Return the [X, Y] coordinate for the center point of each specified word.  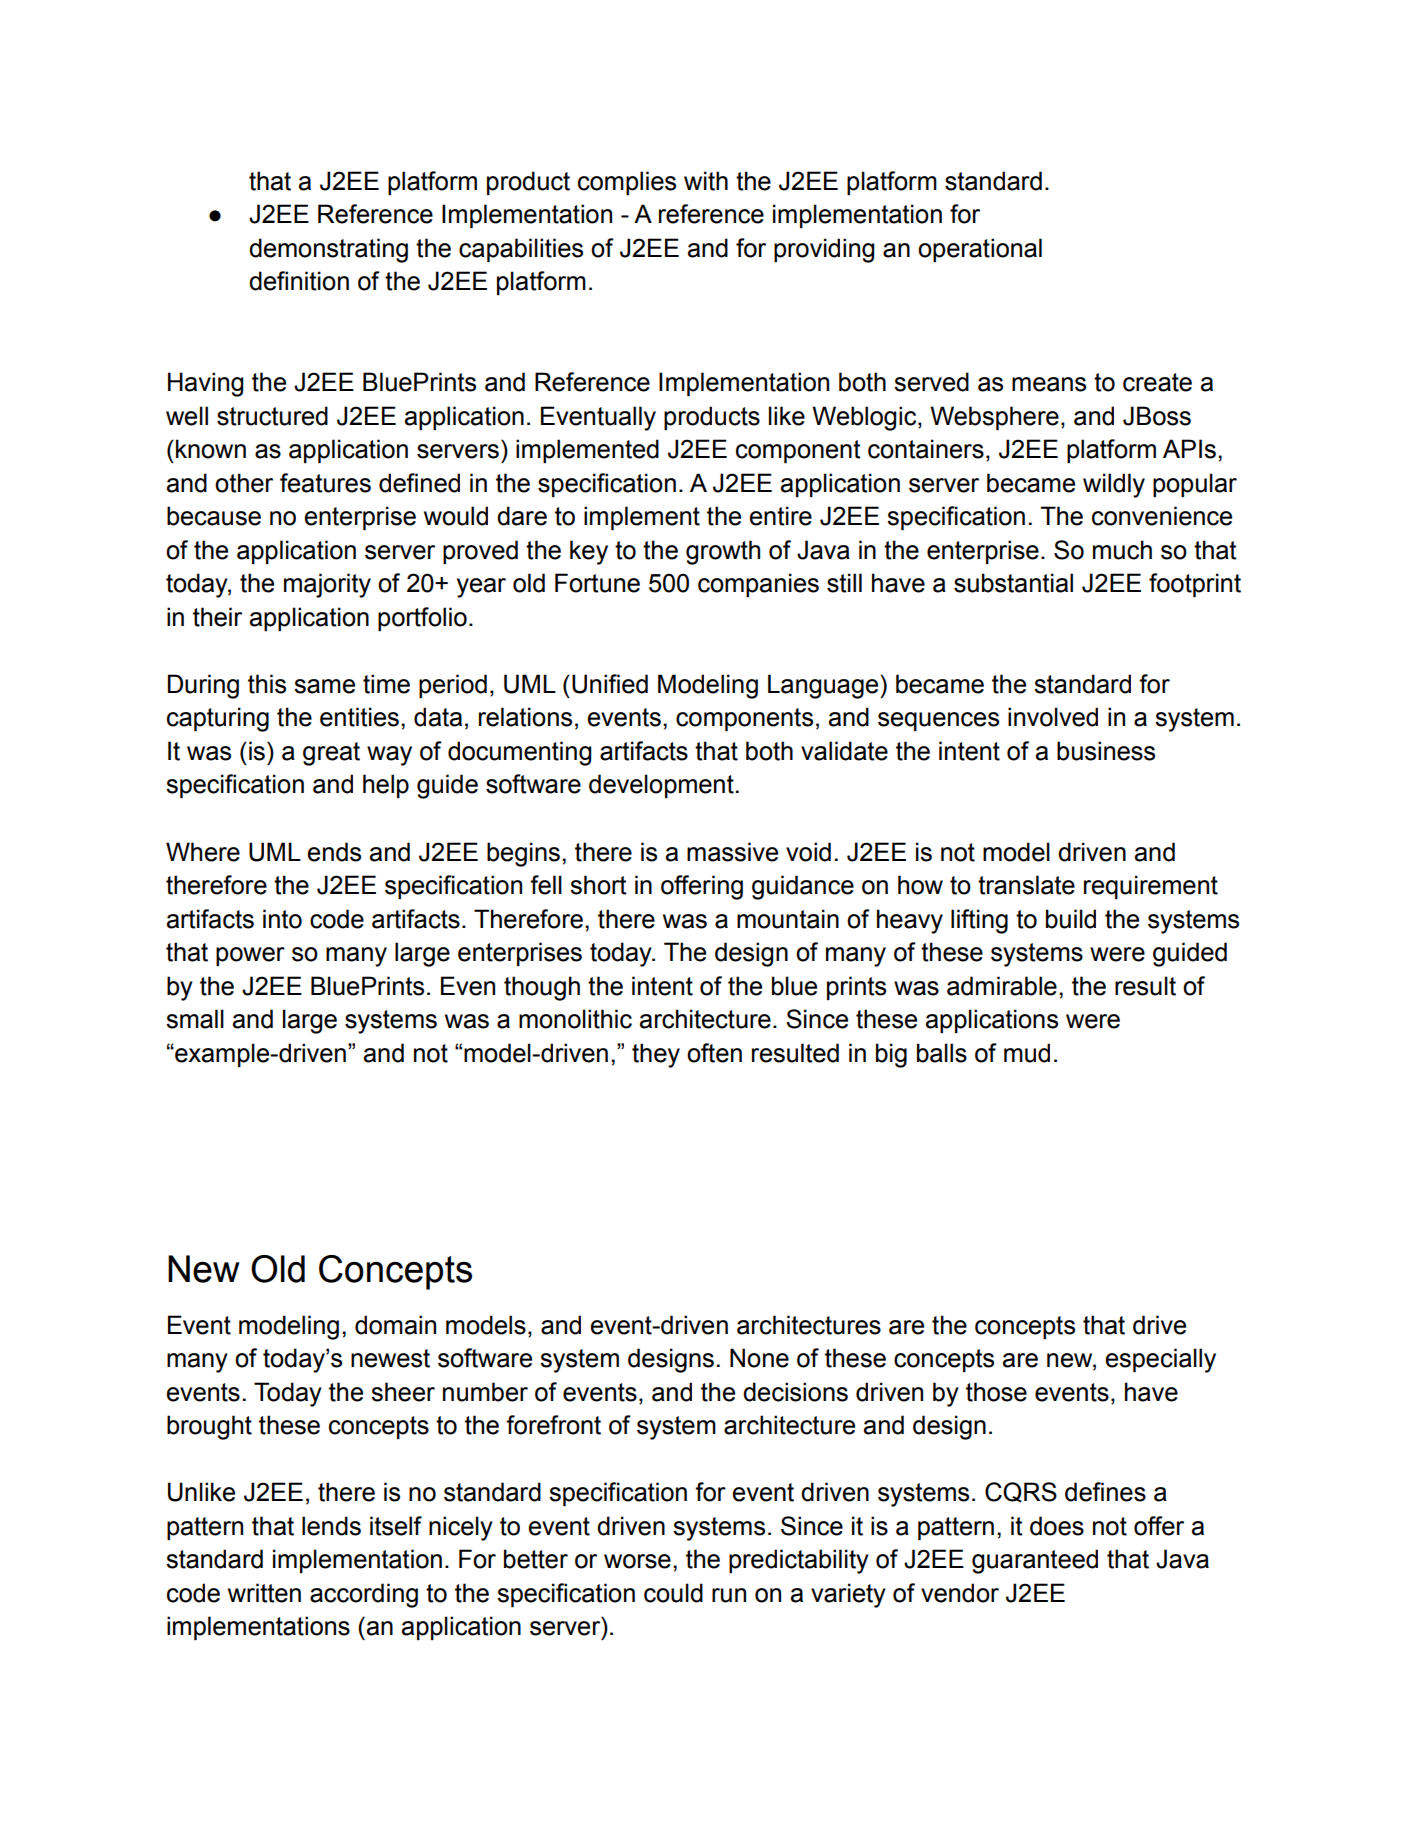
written [264, 1593]
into [282, 919]
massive [732, 852]
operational [980, 250]
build [1071, 919]
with [706, 181]
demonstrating [328, 250]
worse [637, 1561]
